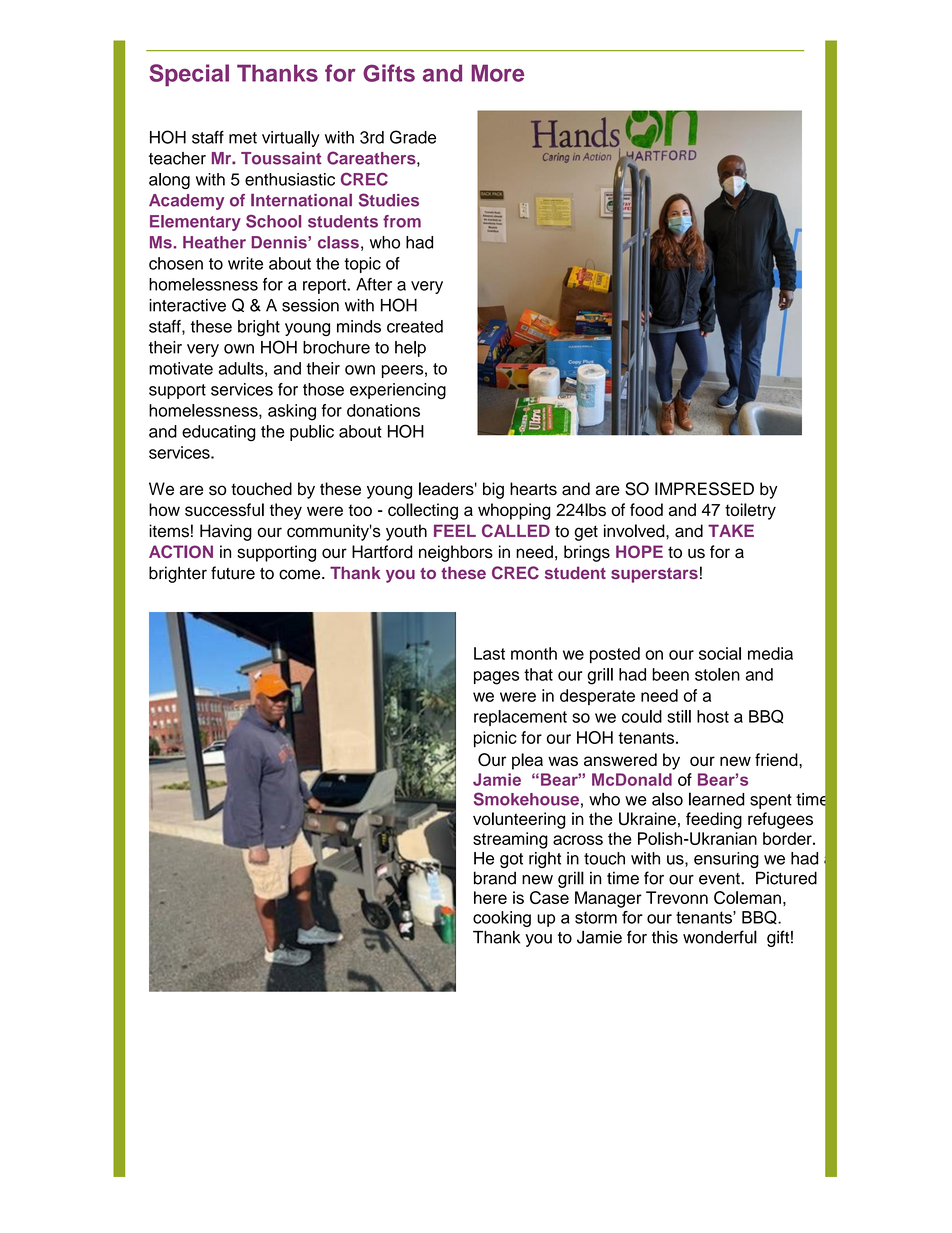  What do you see at coordinates (233, 573) in the page?
I see `future` at bounding box center [233, 573].
